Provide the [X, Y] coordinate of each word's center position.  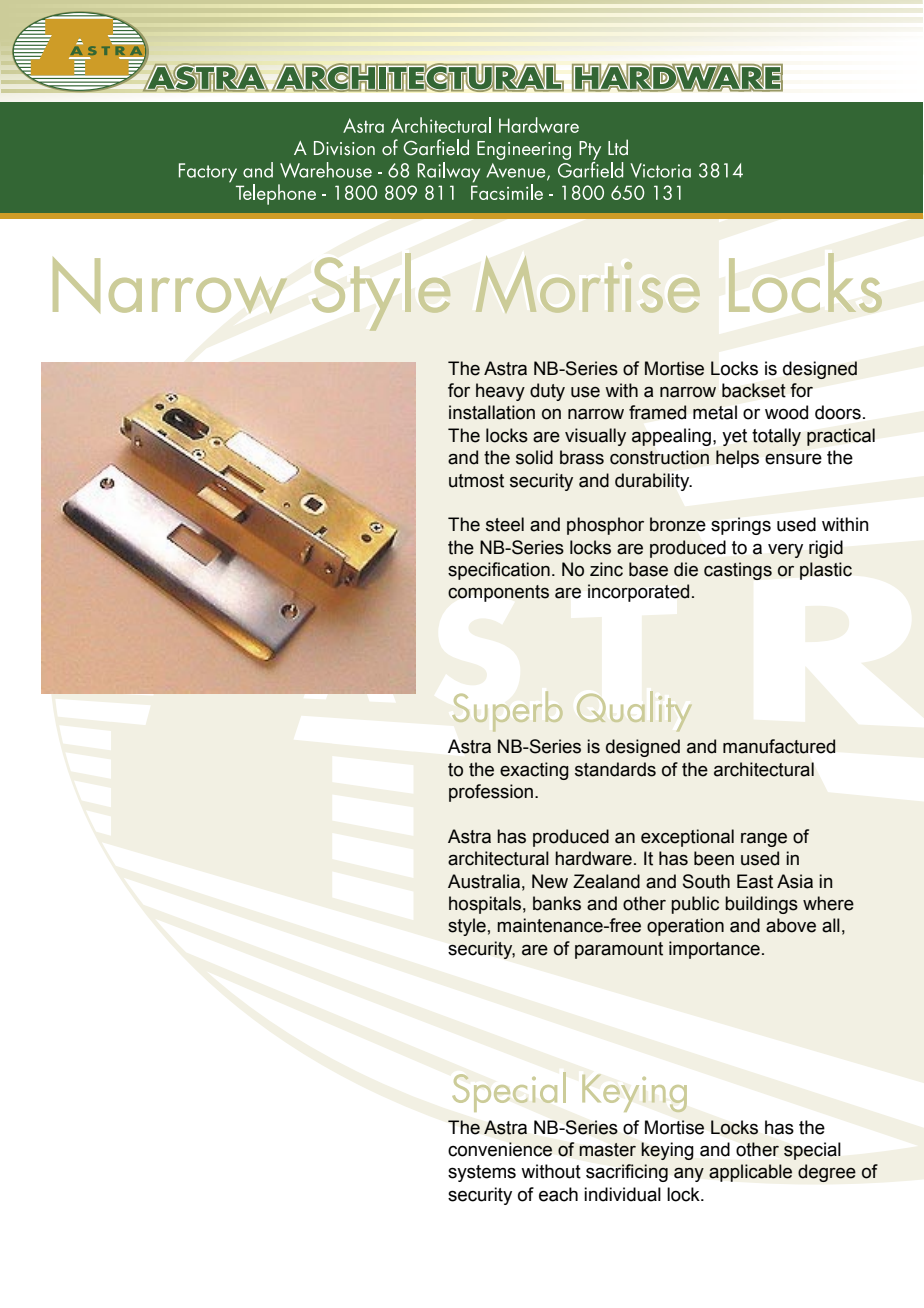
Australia [484, 881]
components [498, 593]
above [791, 925]
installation [492, 412]
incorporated [638, 593]
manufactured [779, 746]
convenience [500, 1149]
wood [786, 412]
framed [657, 412]
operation [685, 927]
